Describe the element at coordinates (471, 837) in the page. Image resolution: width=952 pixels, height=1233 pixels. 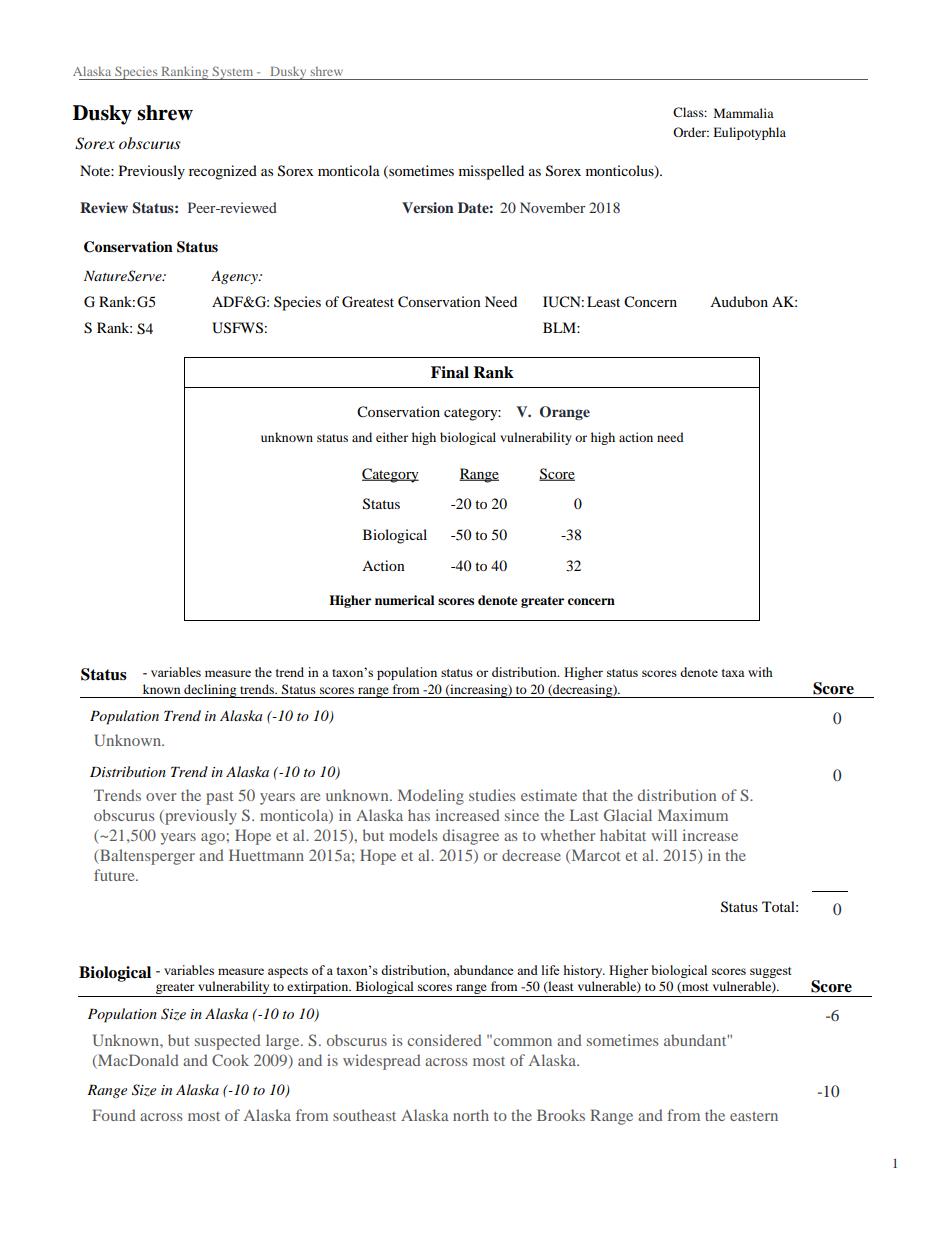
I see `disagree` at that location.
